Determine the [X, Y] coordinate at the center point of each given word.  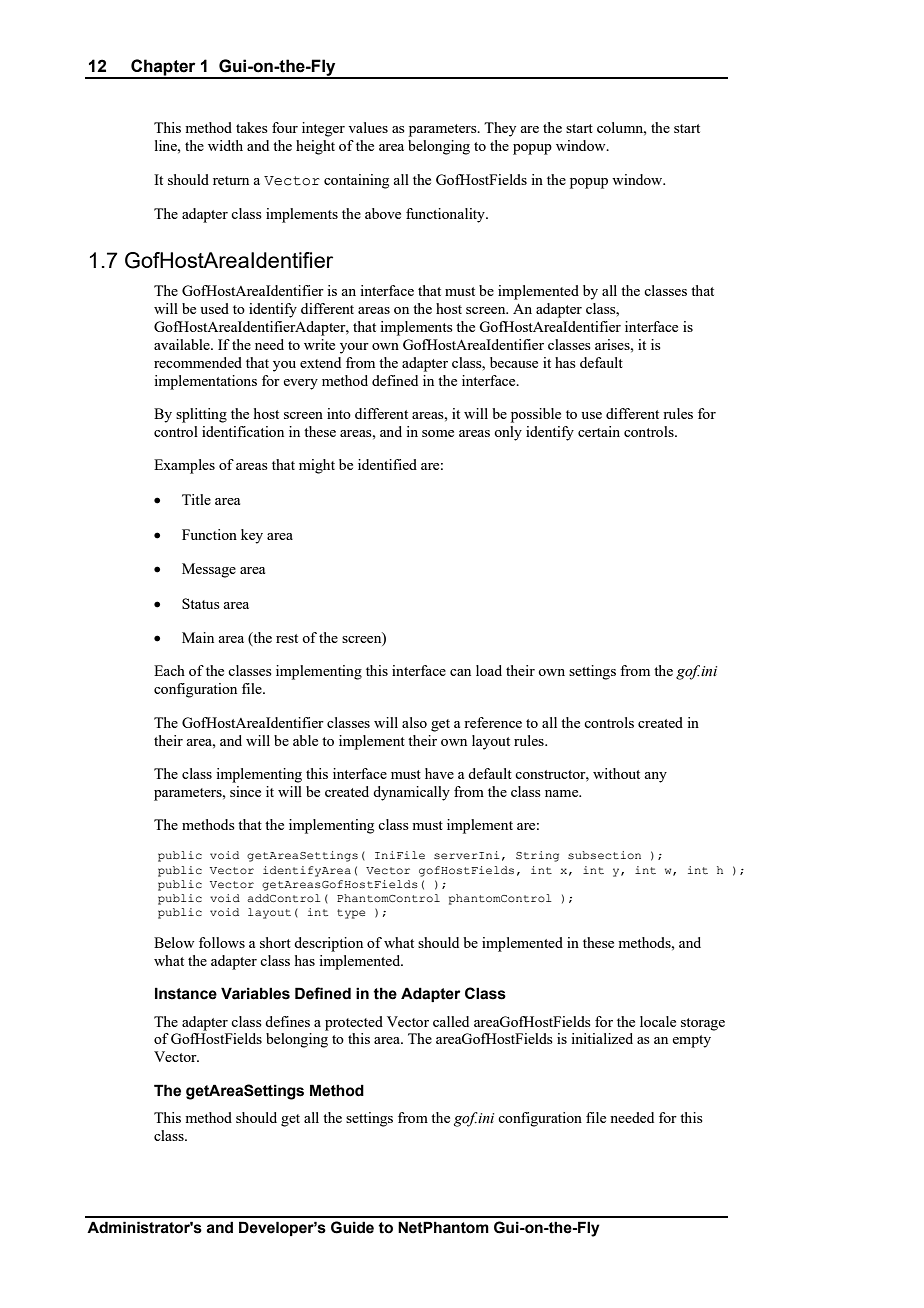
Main [198, 637]
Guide [352, 1227]
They [500, 129]
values [368, 127]
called [451, 1021]
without [616, 773]
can [460, 672]
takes [252, 127]
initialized [602, 1038]
